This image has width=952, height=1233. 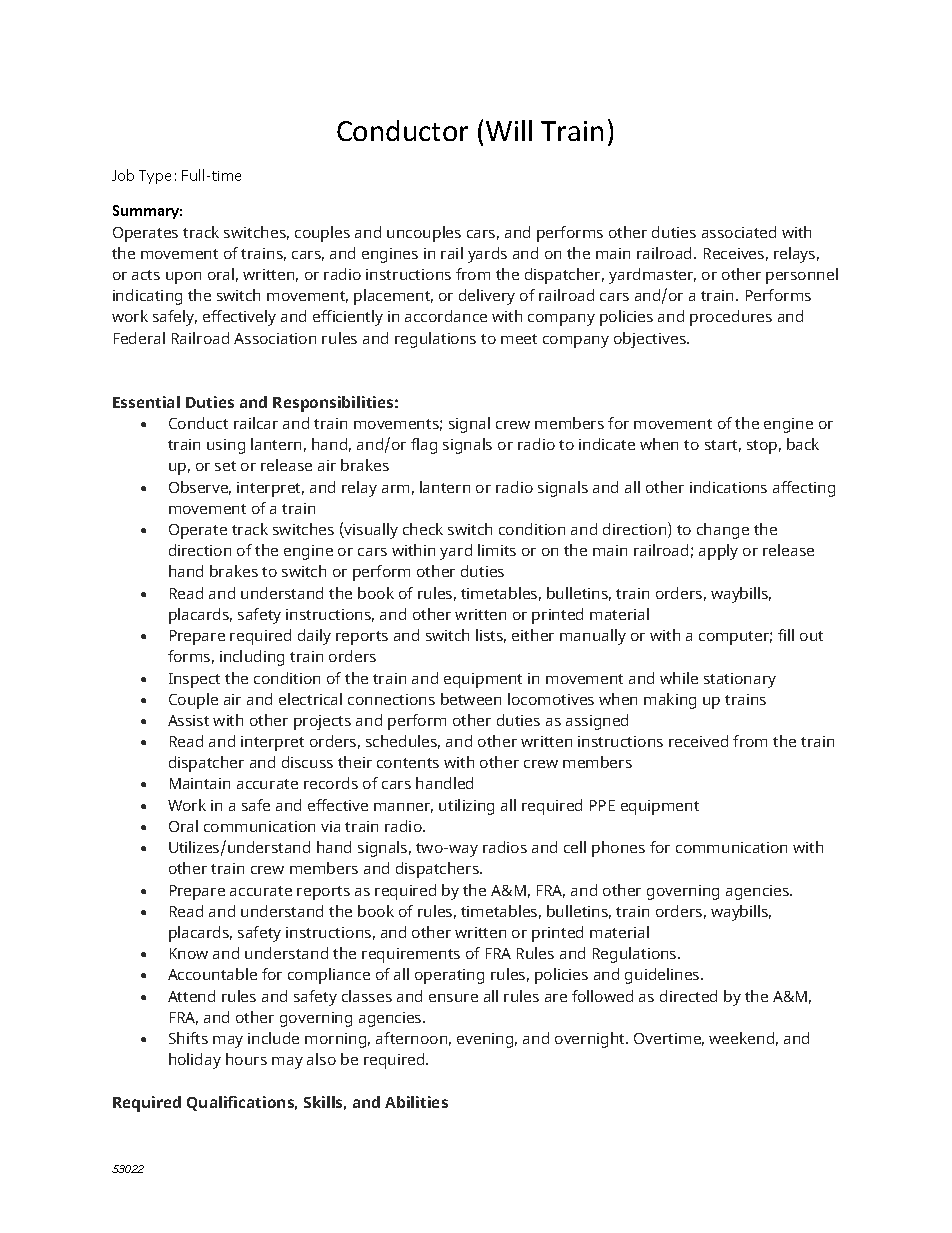 What do you see at coordinates (155, 177) in the image?
I see `Type` at bounding box center [155, 177].
